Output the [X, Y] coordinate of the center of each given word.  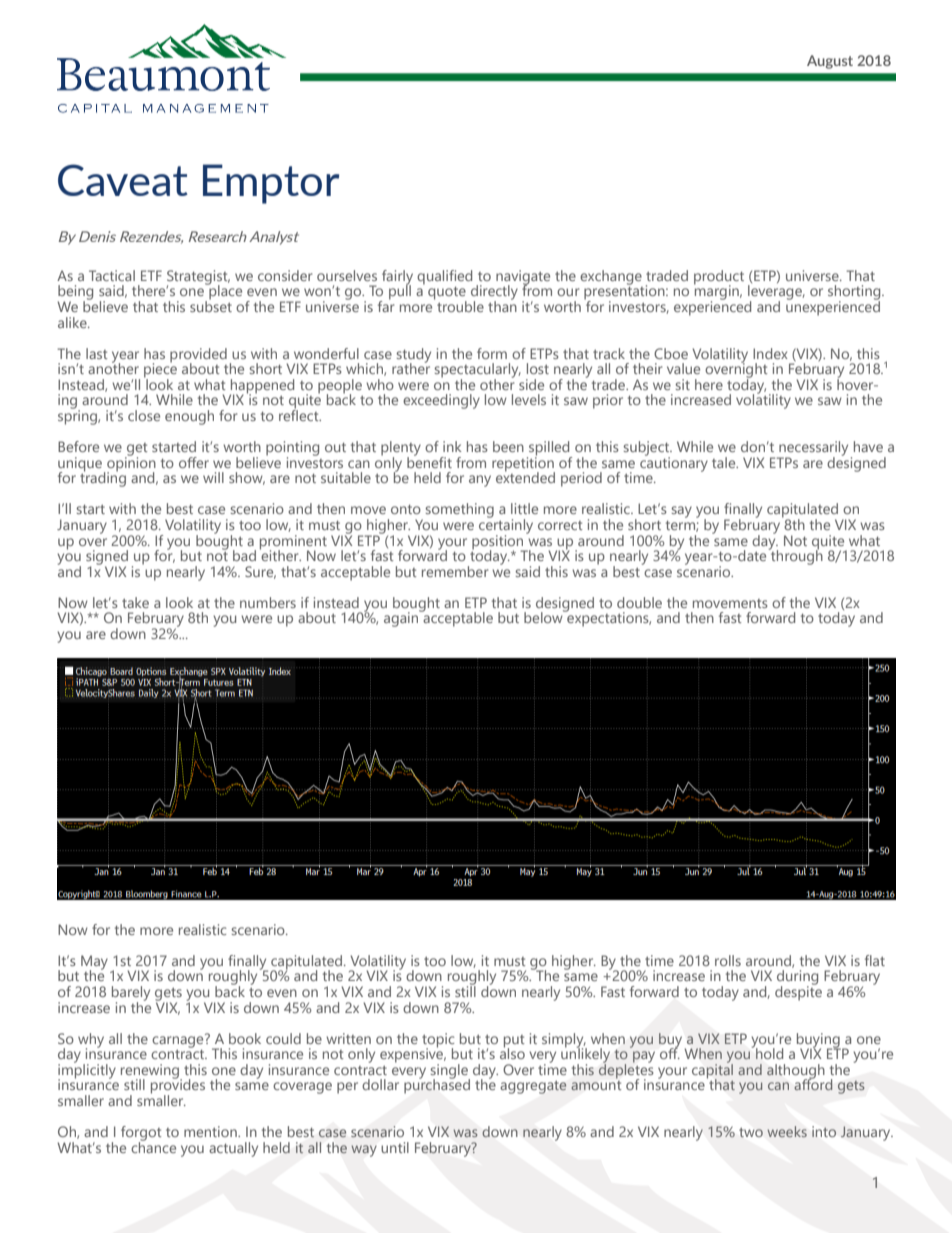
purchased [437, 1085]
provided [198, 356]
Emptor [271, 184]
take [135, 602]
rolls [728, 960]
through [796, 556]
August [830, 62]
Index [770, 353]
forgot [141, 1134]
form [492, 353]
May [94, 963]
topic [438, 1041]
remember [455, 571]
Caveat [123, 180]
